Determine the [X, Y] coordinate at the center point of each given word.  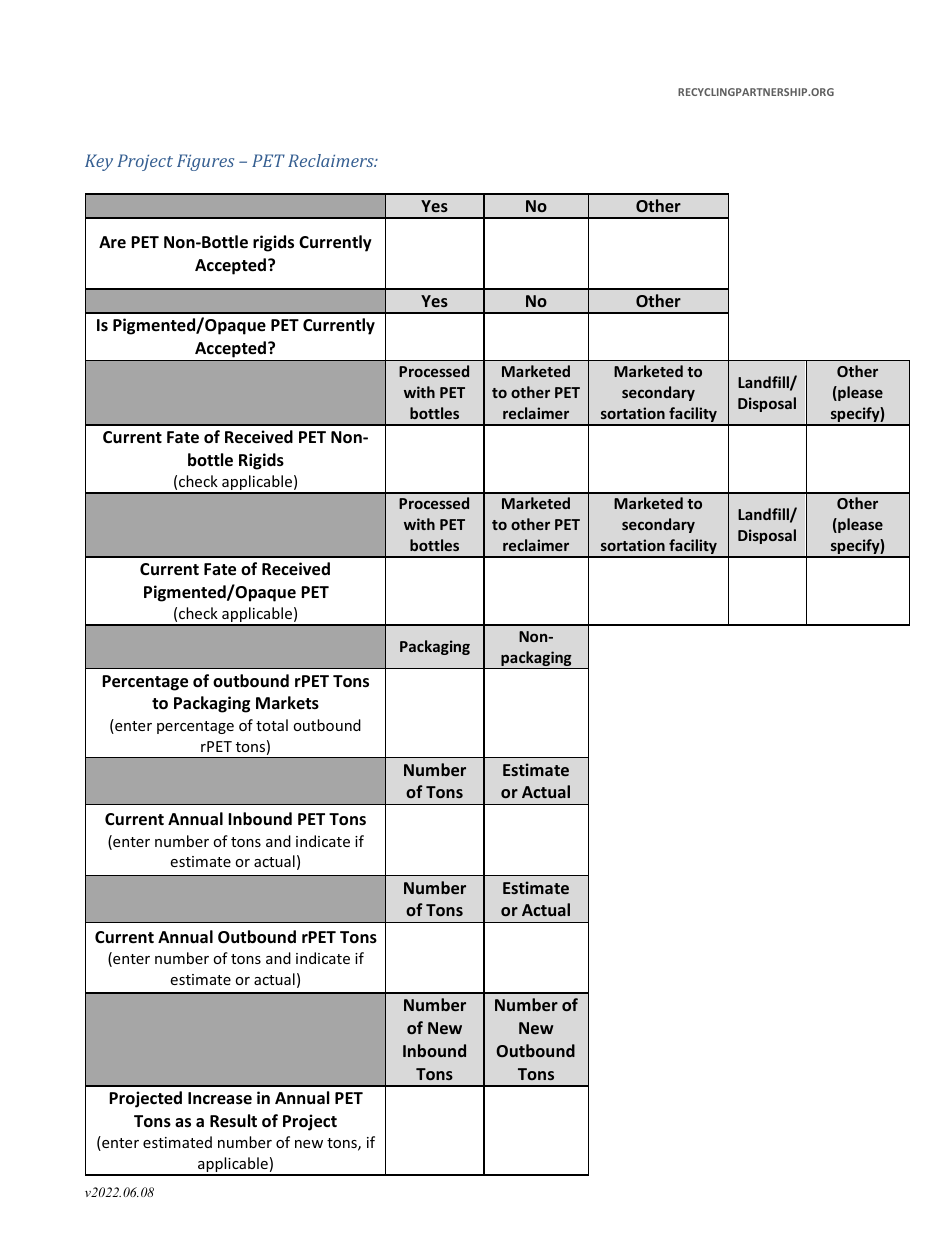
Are [112, 242]
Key [99, 162]
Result [233, 1121]
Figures [205, 162]
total [272, 725]
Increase [220, 1098]
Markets [287, 703]
